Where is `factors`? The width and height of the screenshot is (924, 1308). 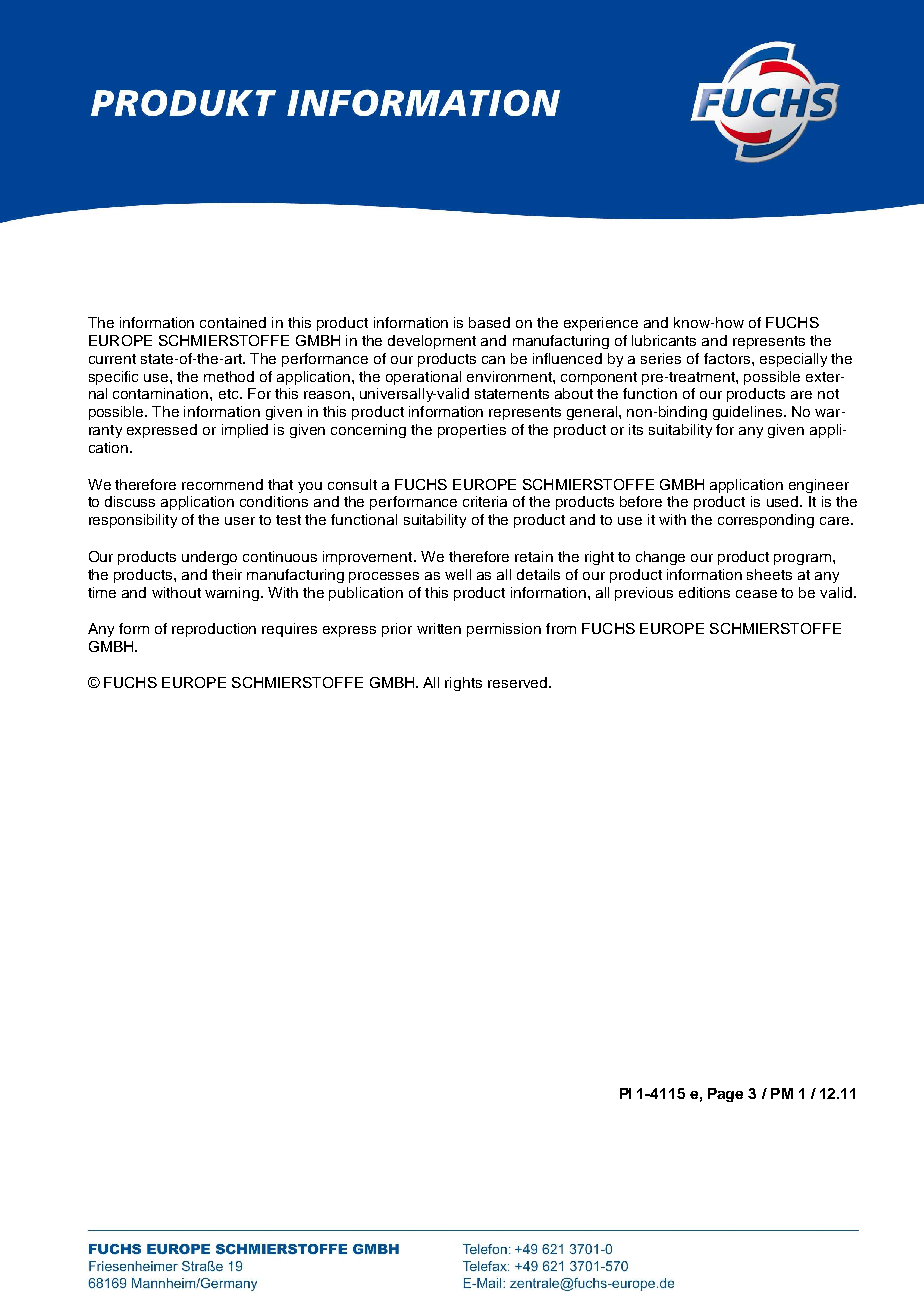
factors is located at coordinates (728, 358).
